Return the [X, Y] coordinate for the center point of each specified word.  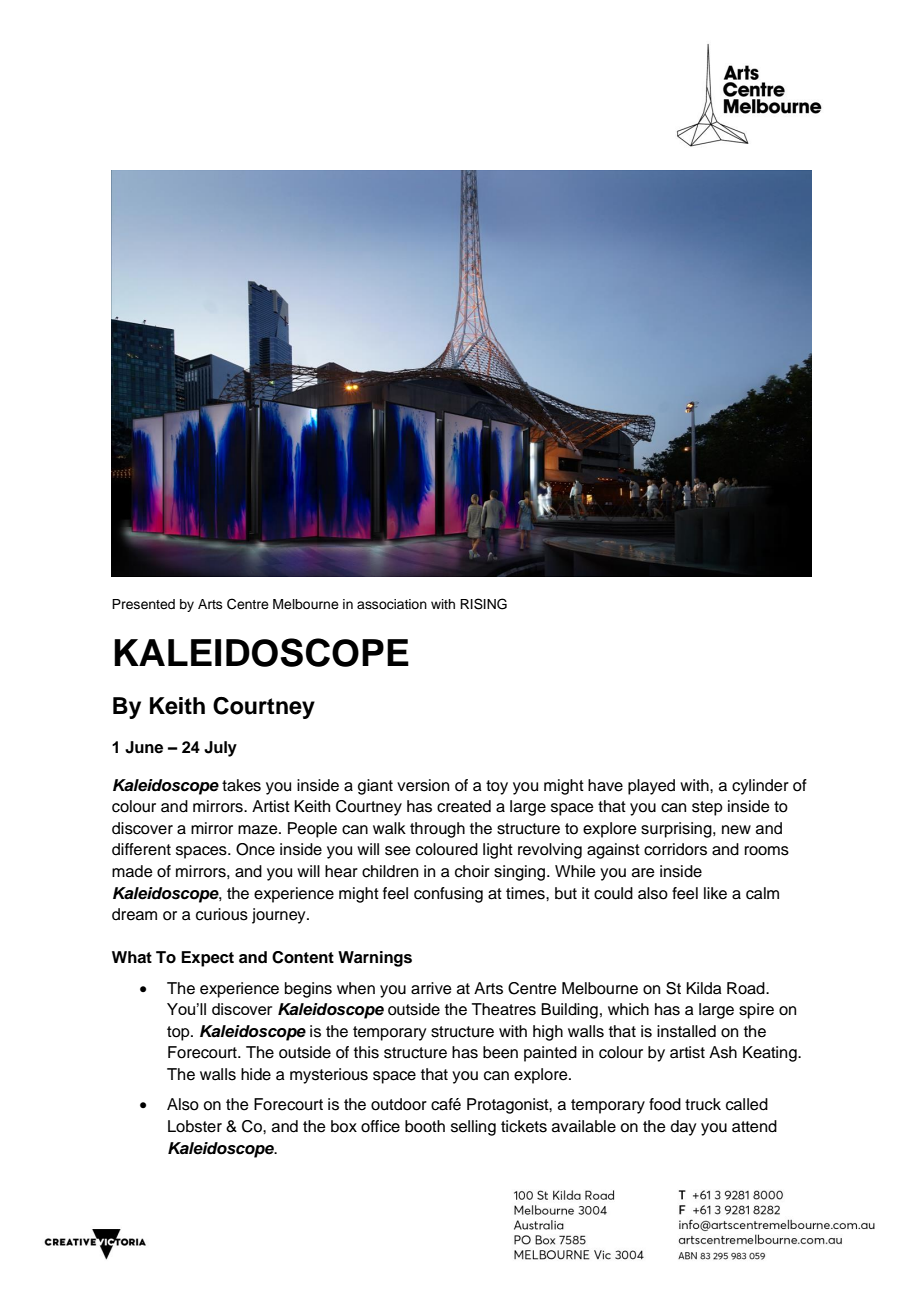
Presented [143, 604]
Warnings [375, 959]
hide [256, 1074]
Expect [207, 959]
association [392, 604]
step [707, 808]
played [651, 787]
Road [747, 988]
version [423, 785]
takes [241, 785]
